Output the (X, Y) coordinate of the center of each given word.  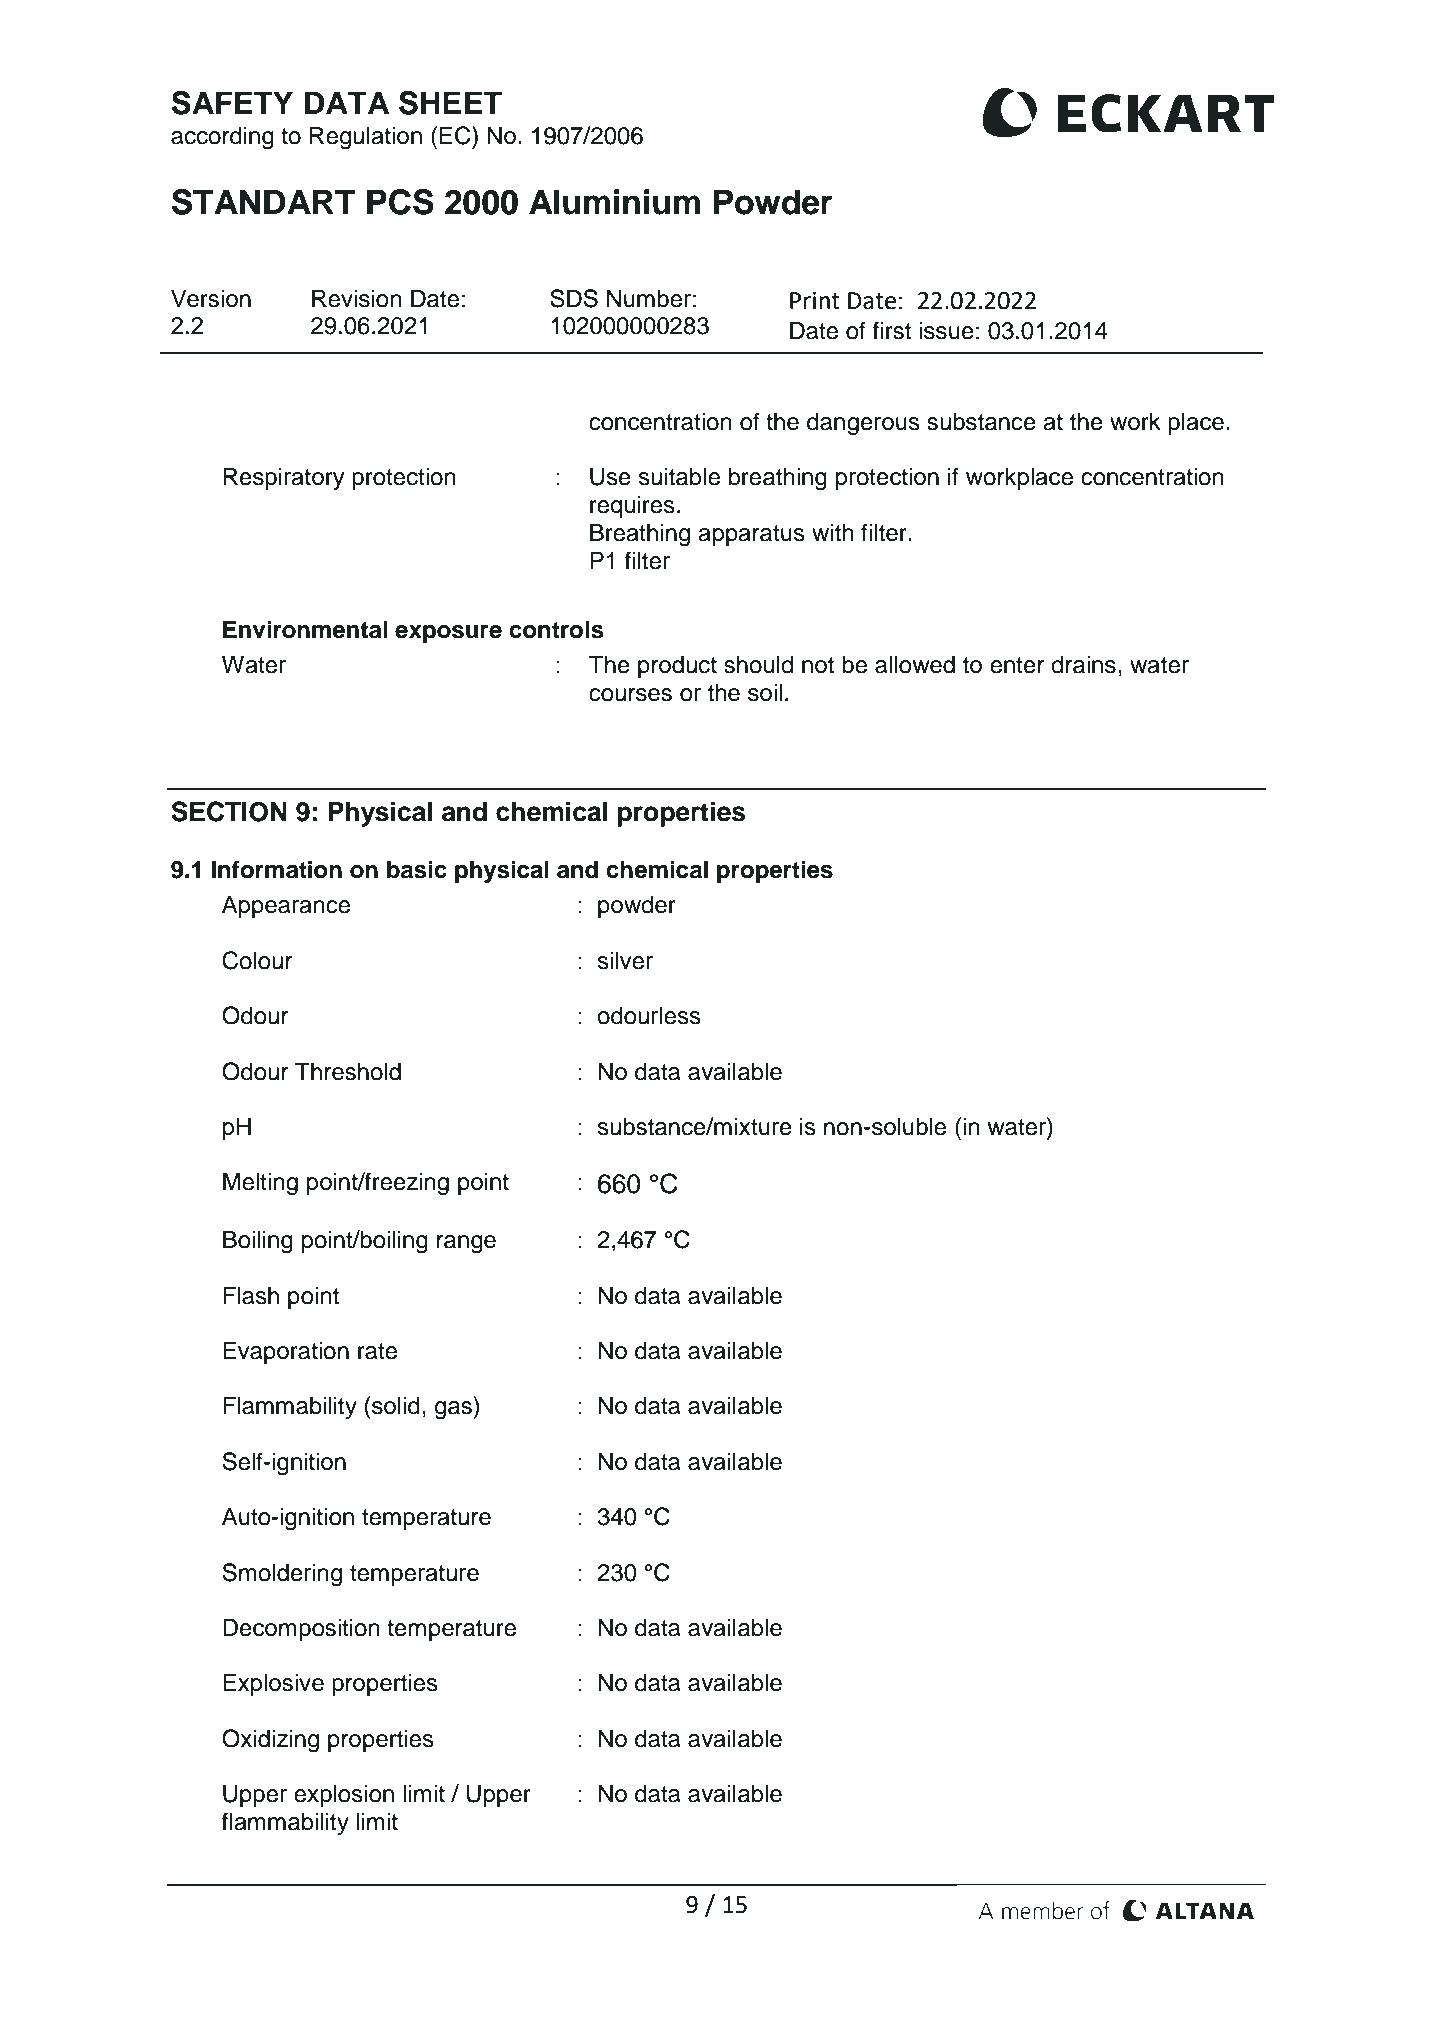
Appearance (286, 906)
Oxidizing (270, 1741)
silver (625, 960)
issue (946, 330)
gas (454, 1410)
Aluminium (614, 202)
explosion (344, 1795)
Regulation (366, 138)
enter (1017, 665)
